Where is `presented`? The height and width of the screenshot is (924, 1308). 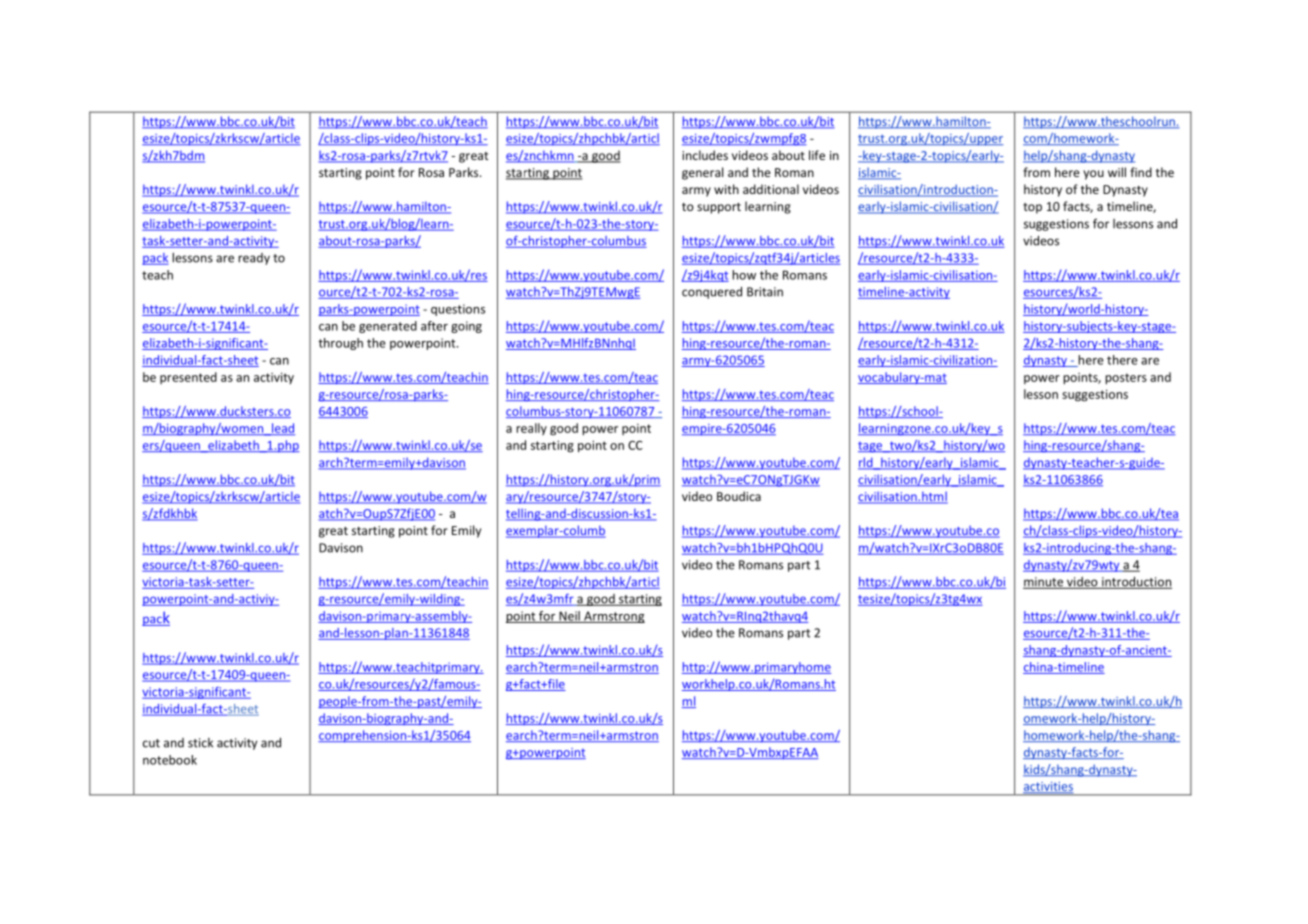 presented is located at coordinates (188, 378).
